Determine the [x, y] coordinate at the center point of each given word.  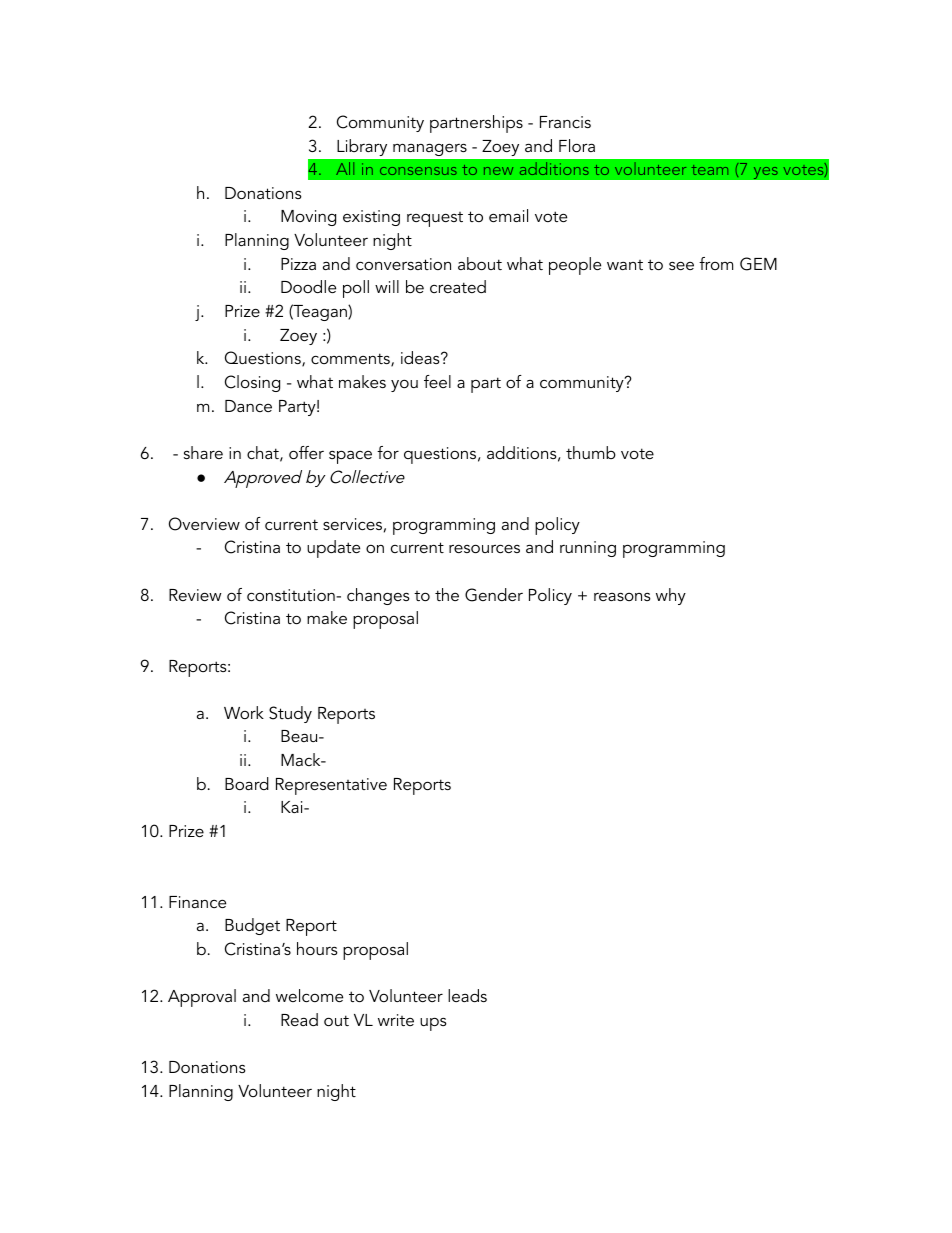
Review [195, 595]
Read [299, 1019]
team [710, 170]
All [345, 168]
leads [467, 995]
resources [484, 548]
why [671, 596]
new [498, 171]
